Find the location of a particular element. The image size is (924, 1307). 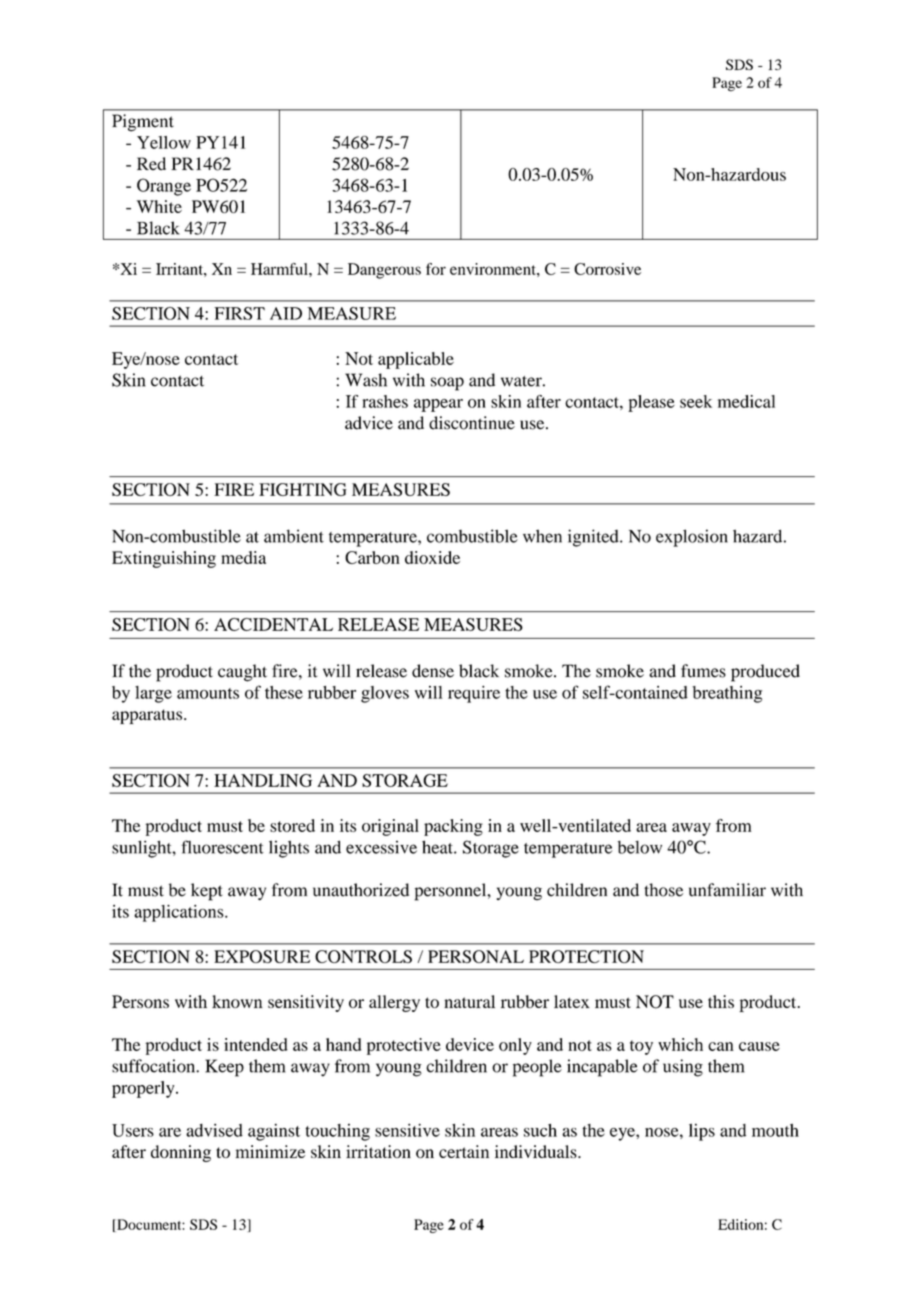

breathing is located at coordinates (727, 694).
